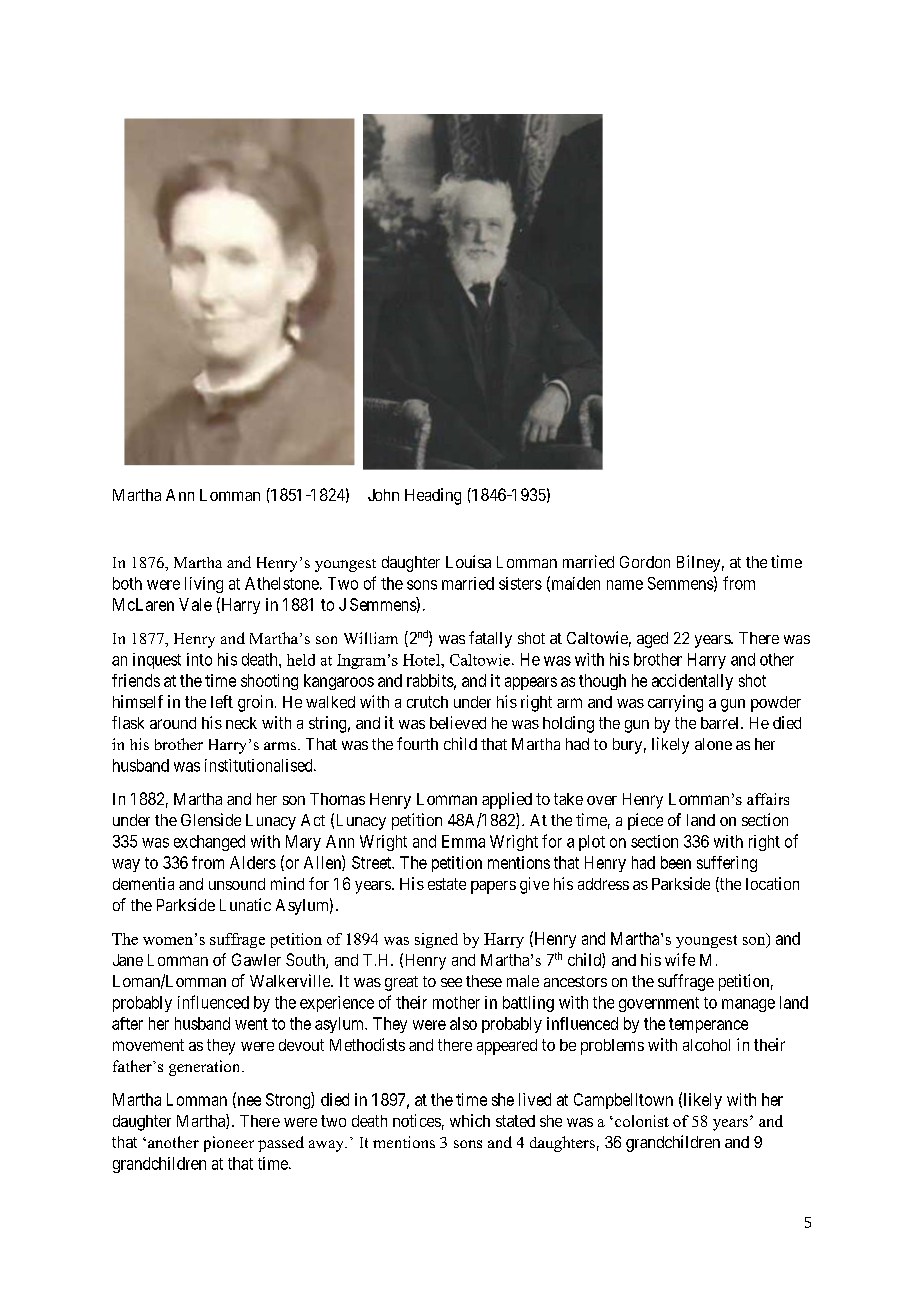 The image size is (924, 1308). I want to click on pioneer, so click(229, 1144).
